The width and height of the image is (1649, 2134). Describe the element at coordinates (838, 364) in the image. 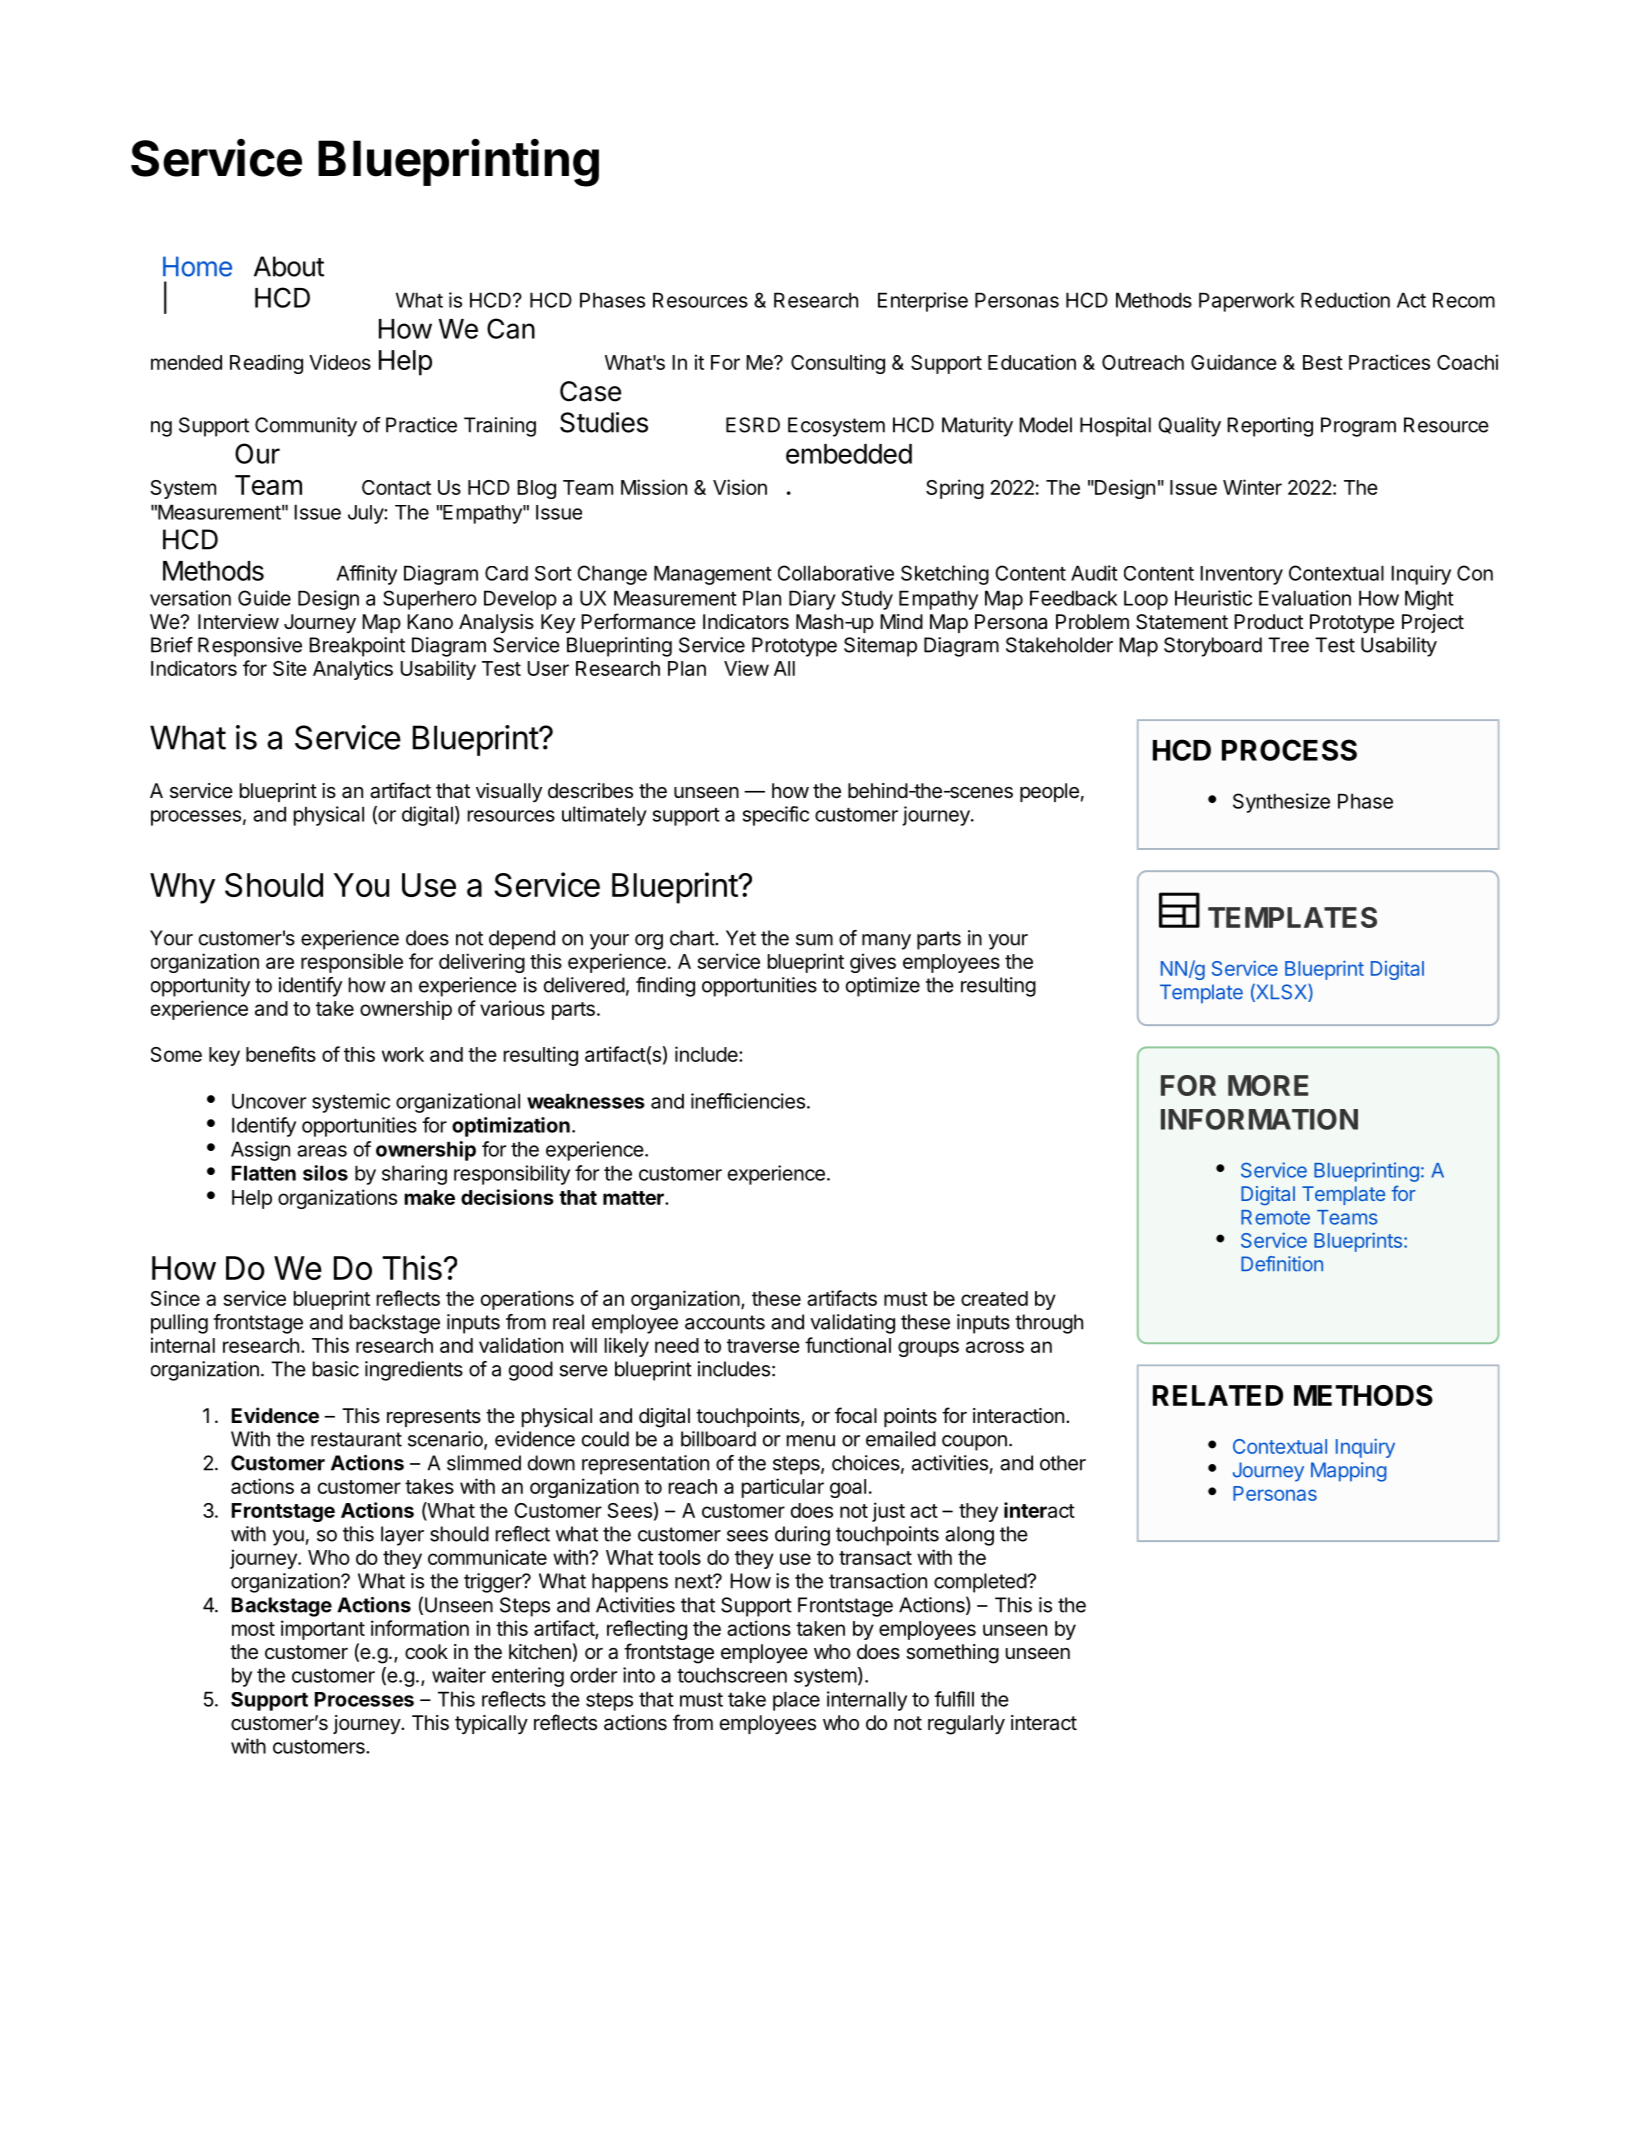

I see `Consulting` at that location.
